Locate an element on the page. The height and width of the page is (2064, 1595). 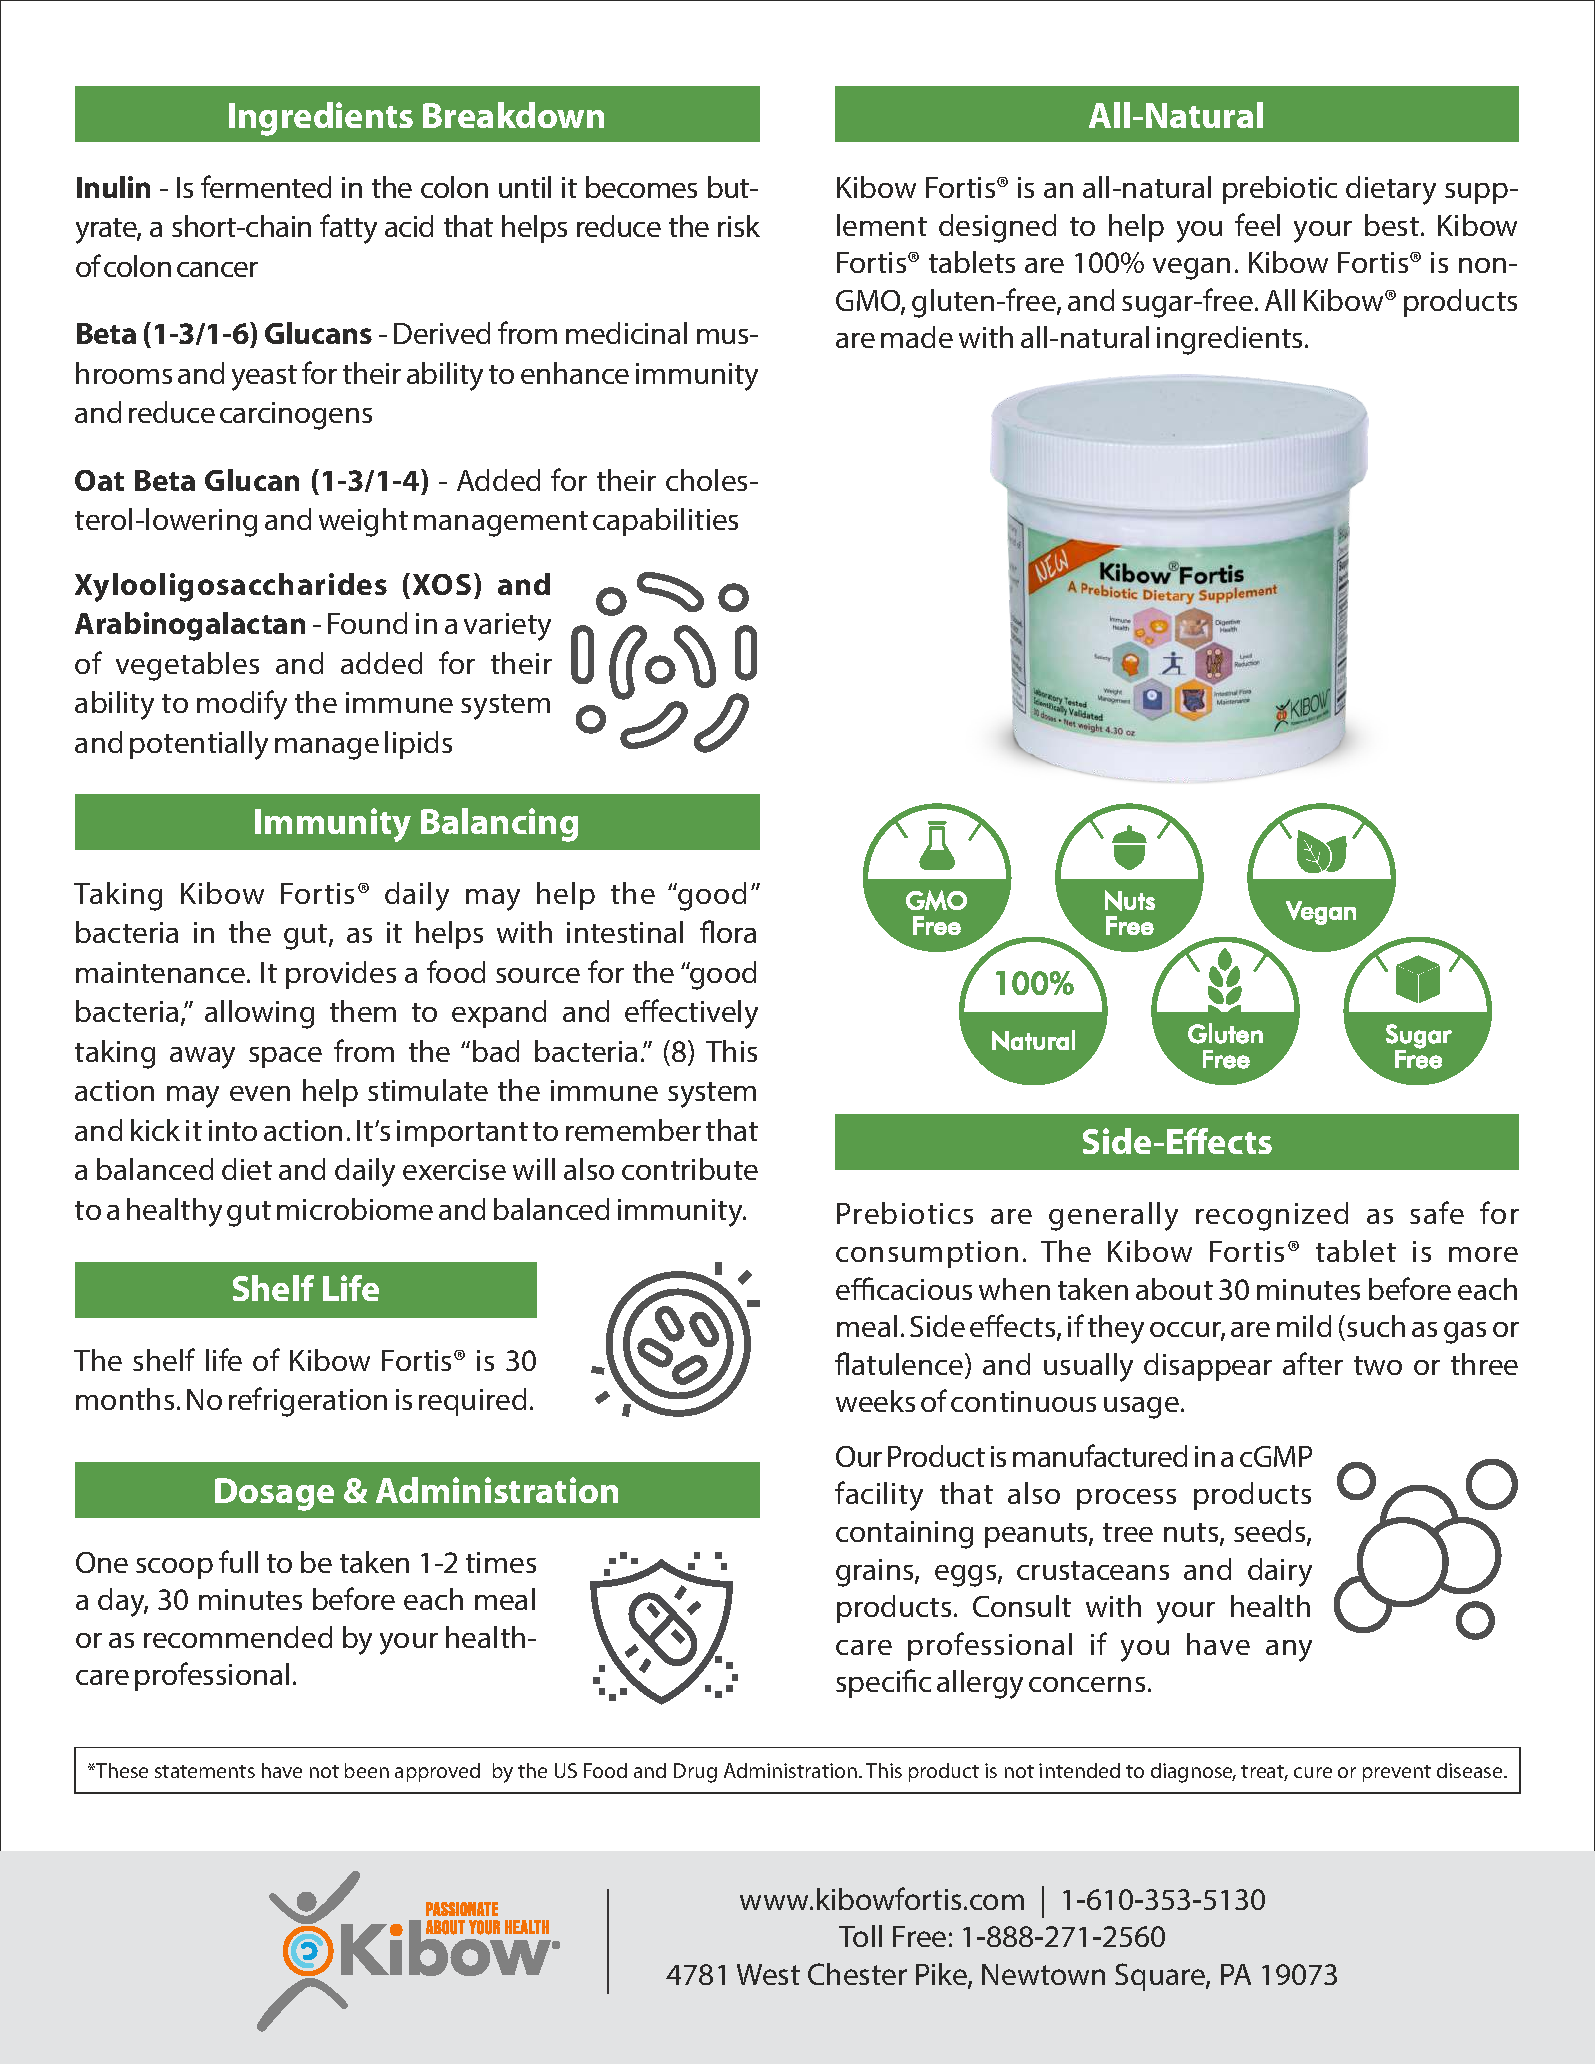
ora is located at coordinates (736, 935).
